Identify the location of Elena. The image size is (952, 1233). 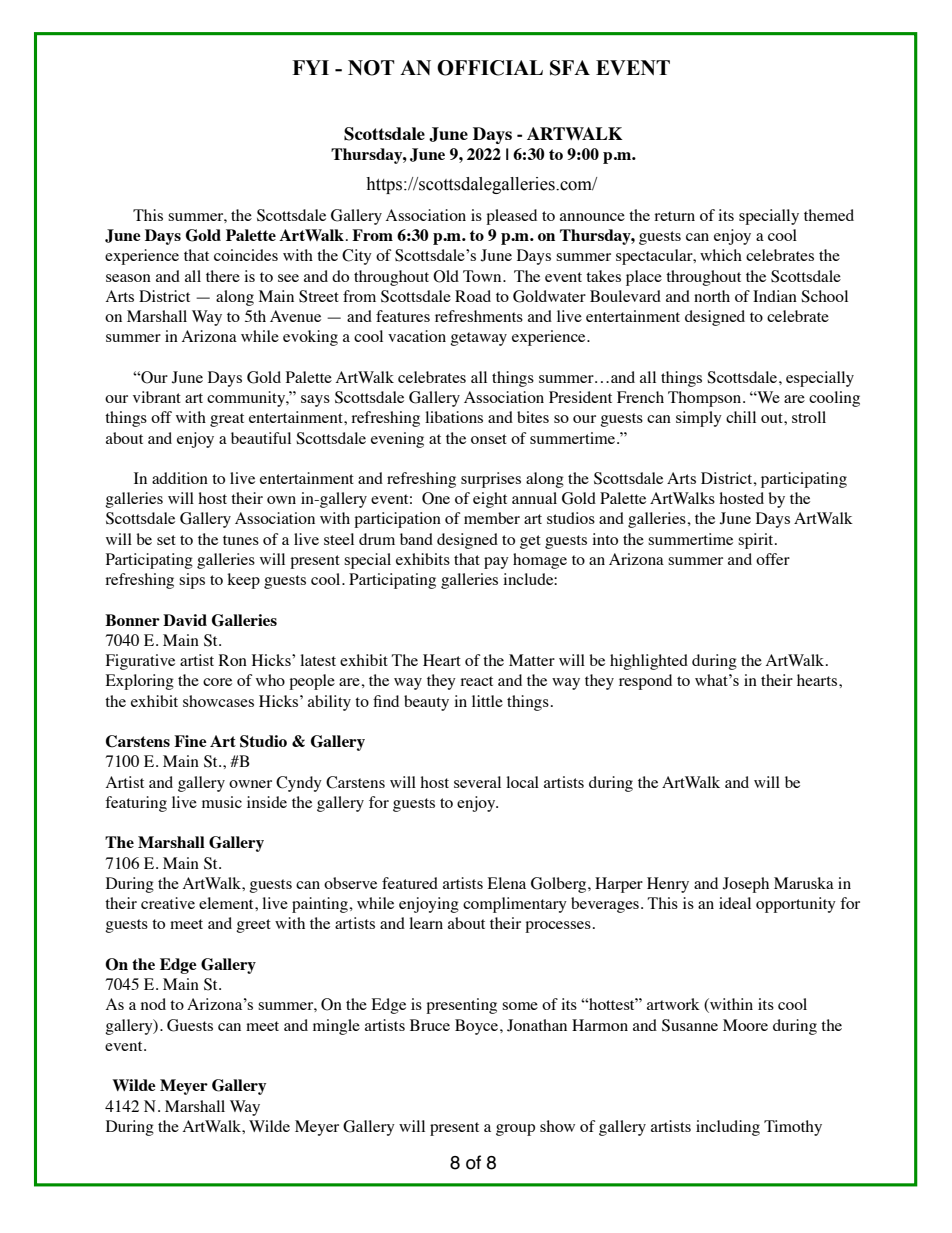
(507, 883).
